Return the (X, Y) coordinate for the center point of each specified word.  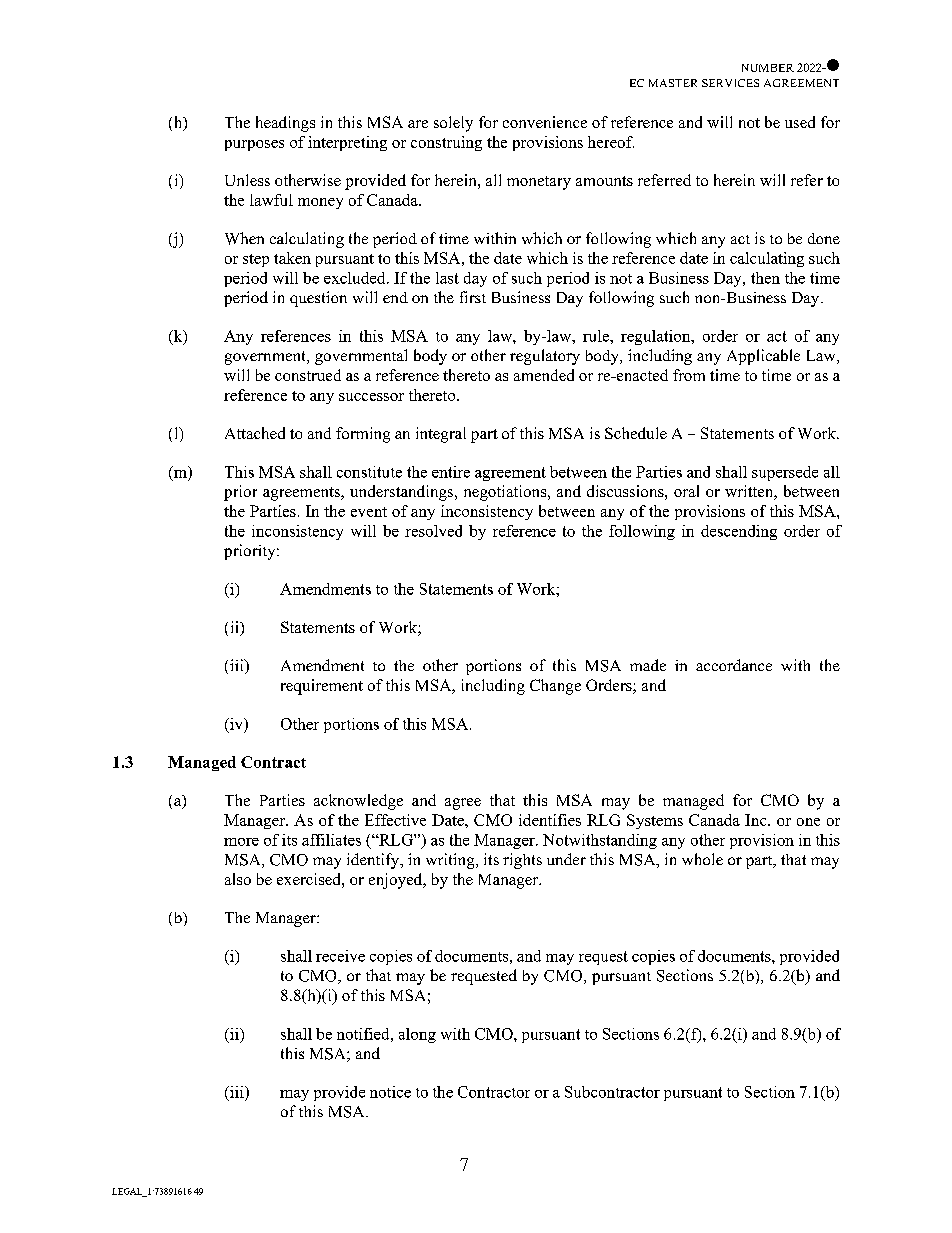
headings (285, 124)
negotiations (506, 493)
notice (390, 1092)
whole (702, 859)
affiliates (331, 840)
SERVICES (730, 83)
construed (308, 375)
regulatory (545, 357)
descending (739, 532)
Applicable (763, 357)
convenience (545, 122)
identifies (550, 820)
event (369, 512)
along (417, 1035)
